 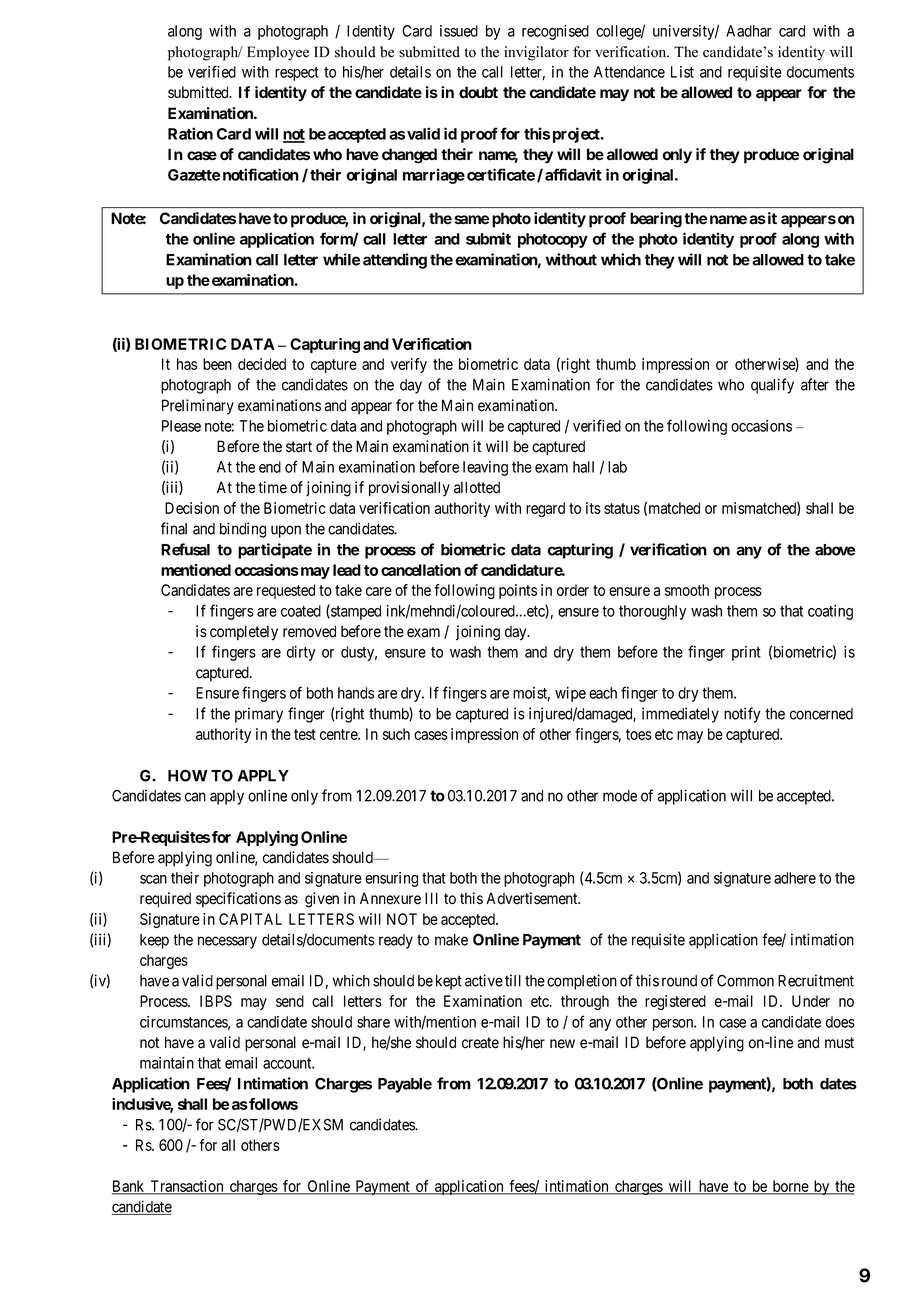 What do you see at coordinates (278, 53) in the screenshot?
I see `Employee` at bounding box center [278, 53].
